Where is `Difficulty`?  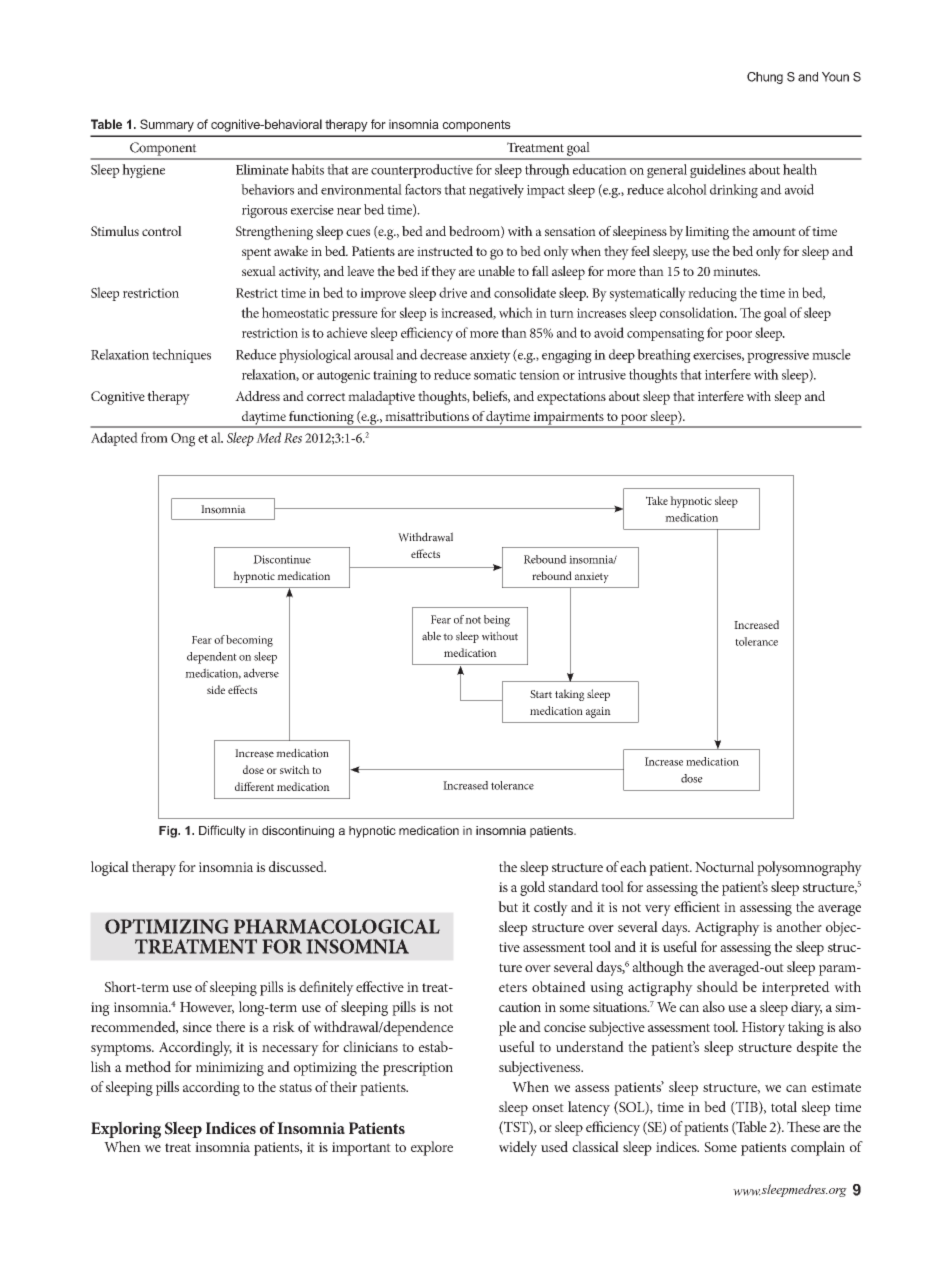 Difficulty is located at coordinates (222, 831).
